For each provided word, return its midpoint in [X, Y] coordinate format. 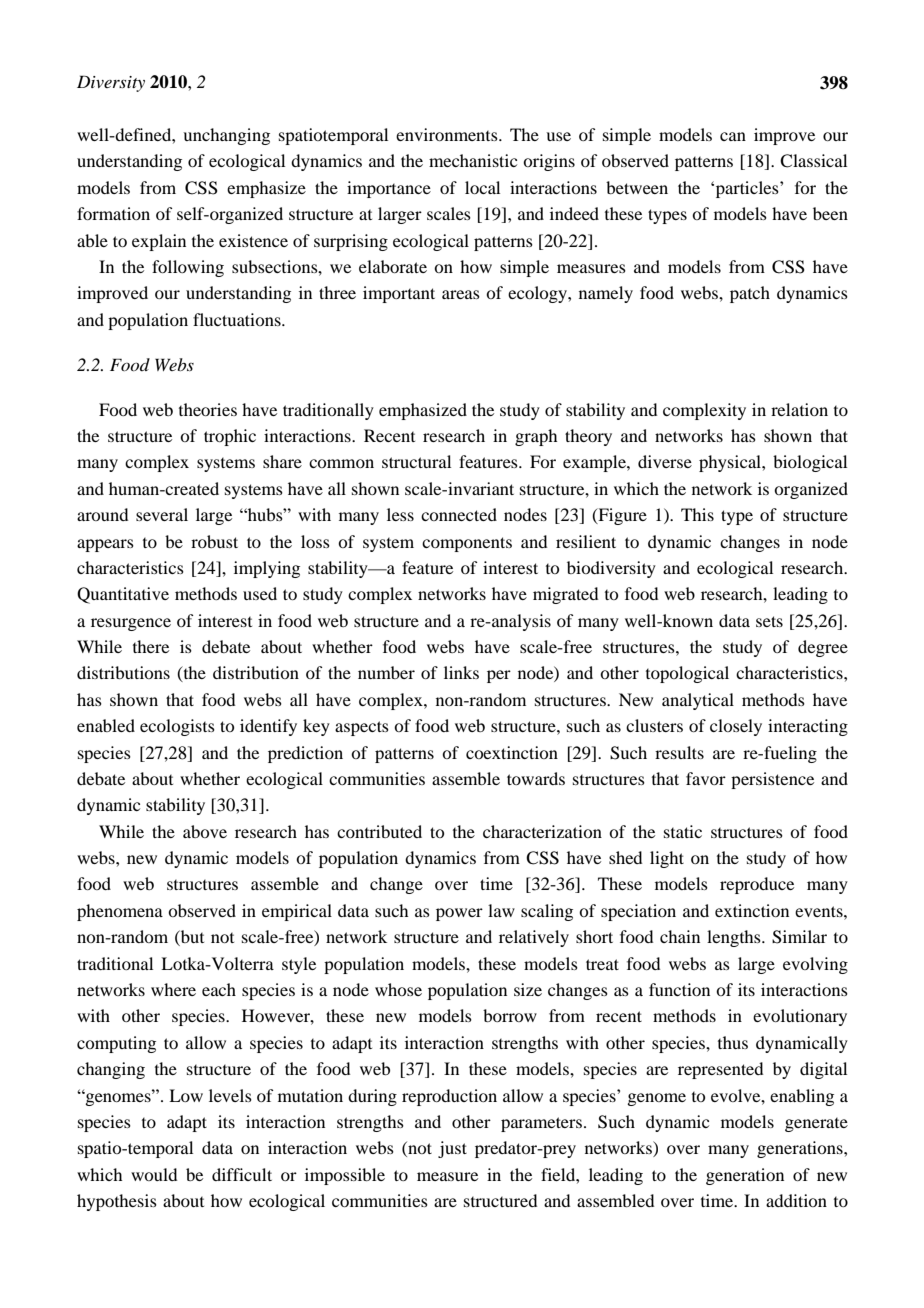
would [154, 1174]
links [461, 672]
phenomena [120, 912]
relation [799, 409]
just [452, 1149]
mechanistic [473, 160]
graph [536, 437]
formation [113, 213]
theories [208, 409]
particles [747, 189]
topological [687, 674]
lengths [735, 938]
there [151, 646]
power [459, 914]
